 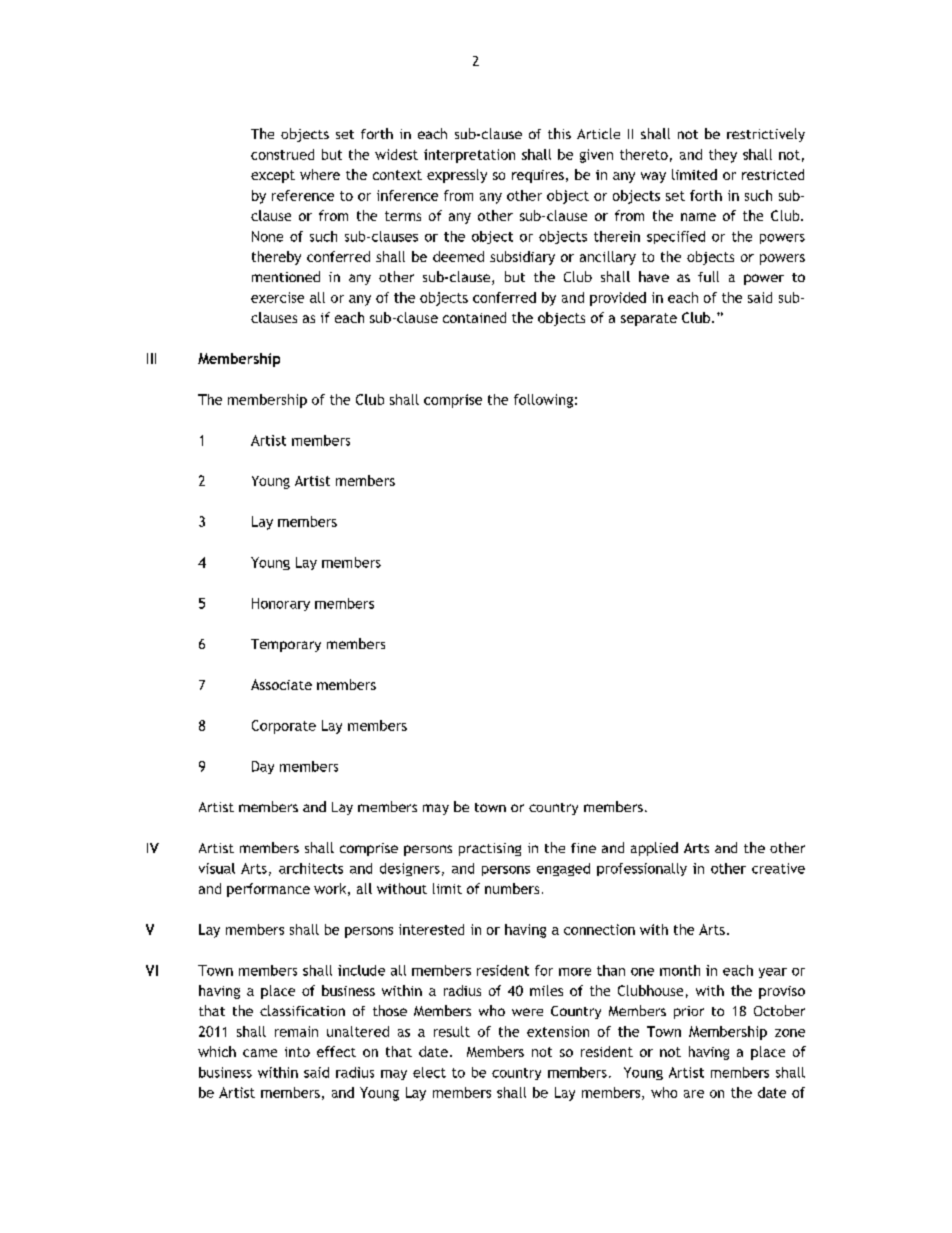 I want to click on except, so click(x=273, y=176).
